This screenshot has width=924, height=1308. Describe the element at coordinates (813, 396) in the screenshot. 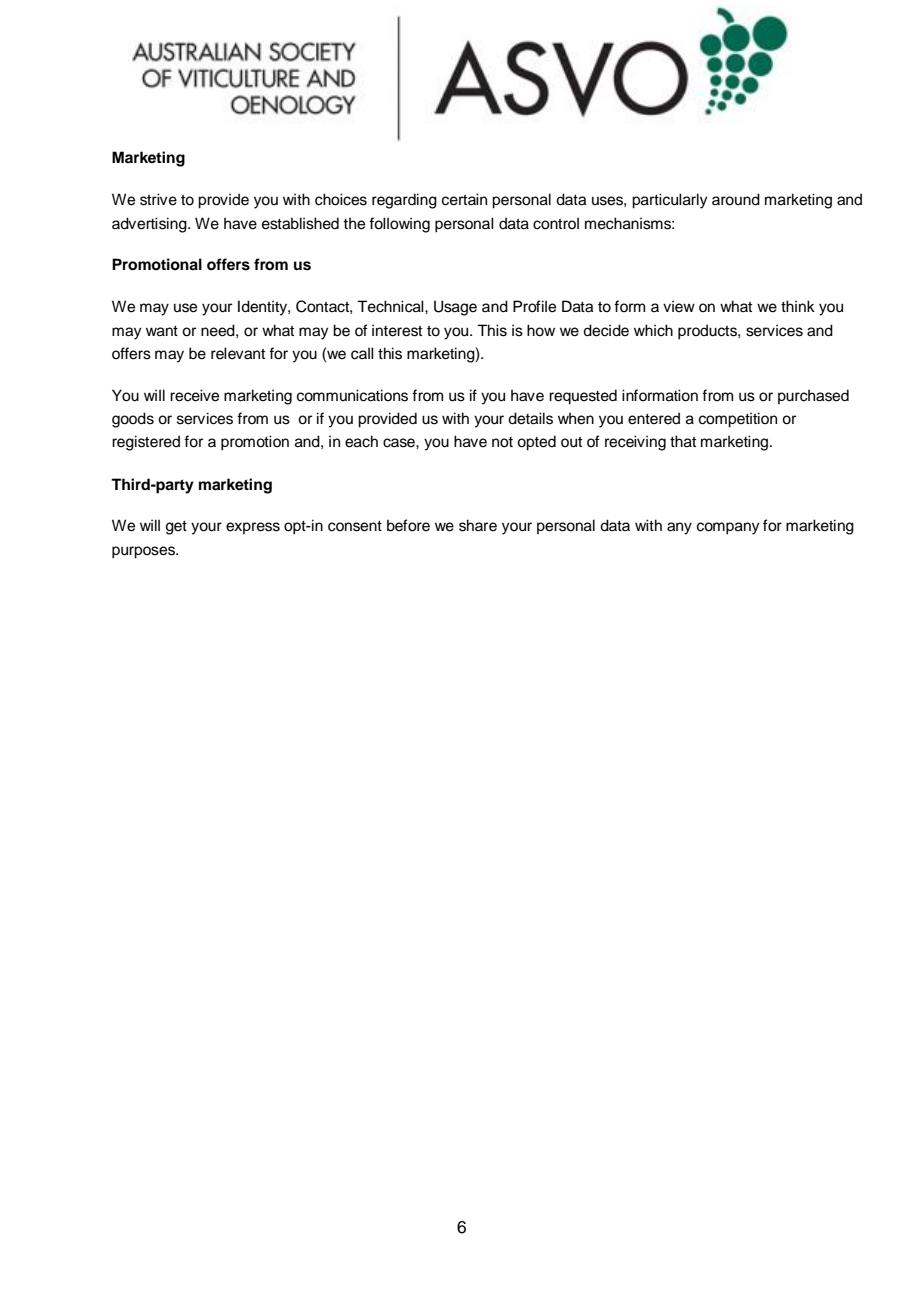

I see `purchased` at that location.
